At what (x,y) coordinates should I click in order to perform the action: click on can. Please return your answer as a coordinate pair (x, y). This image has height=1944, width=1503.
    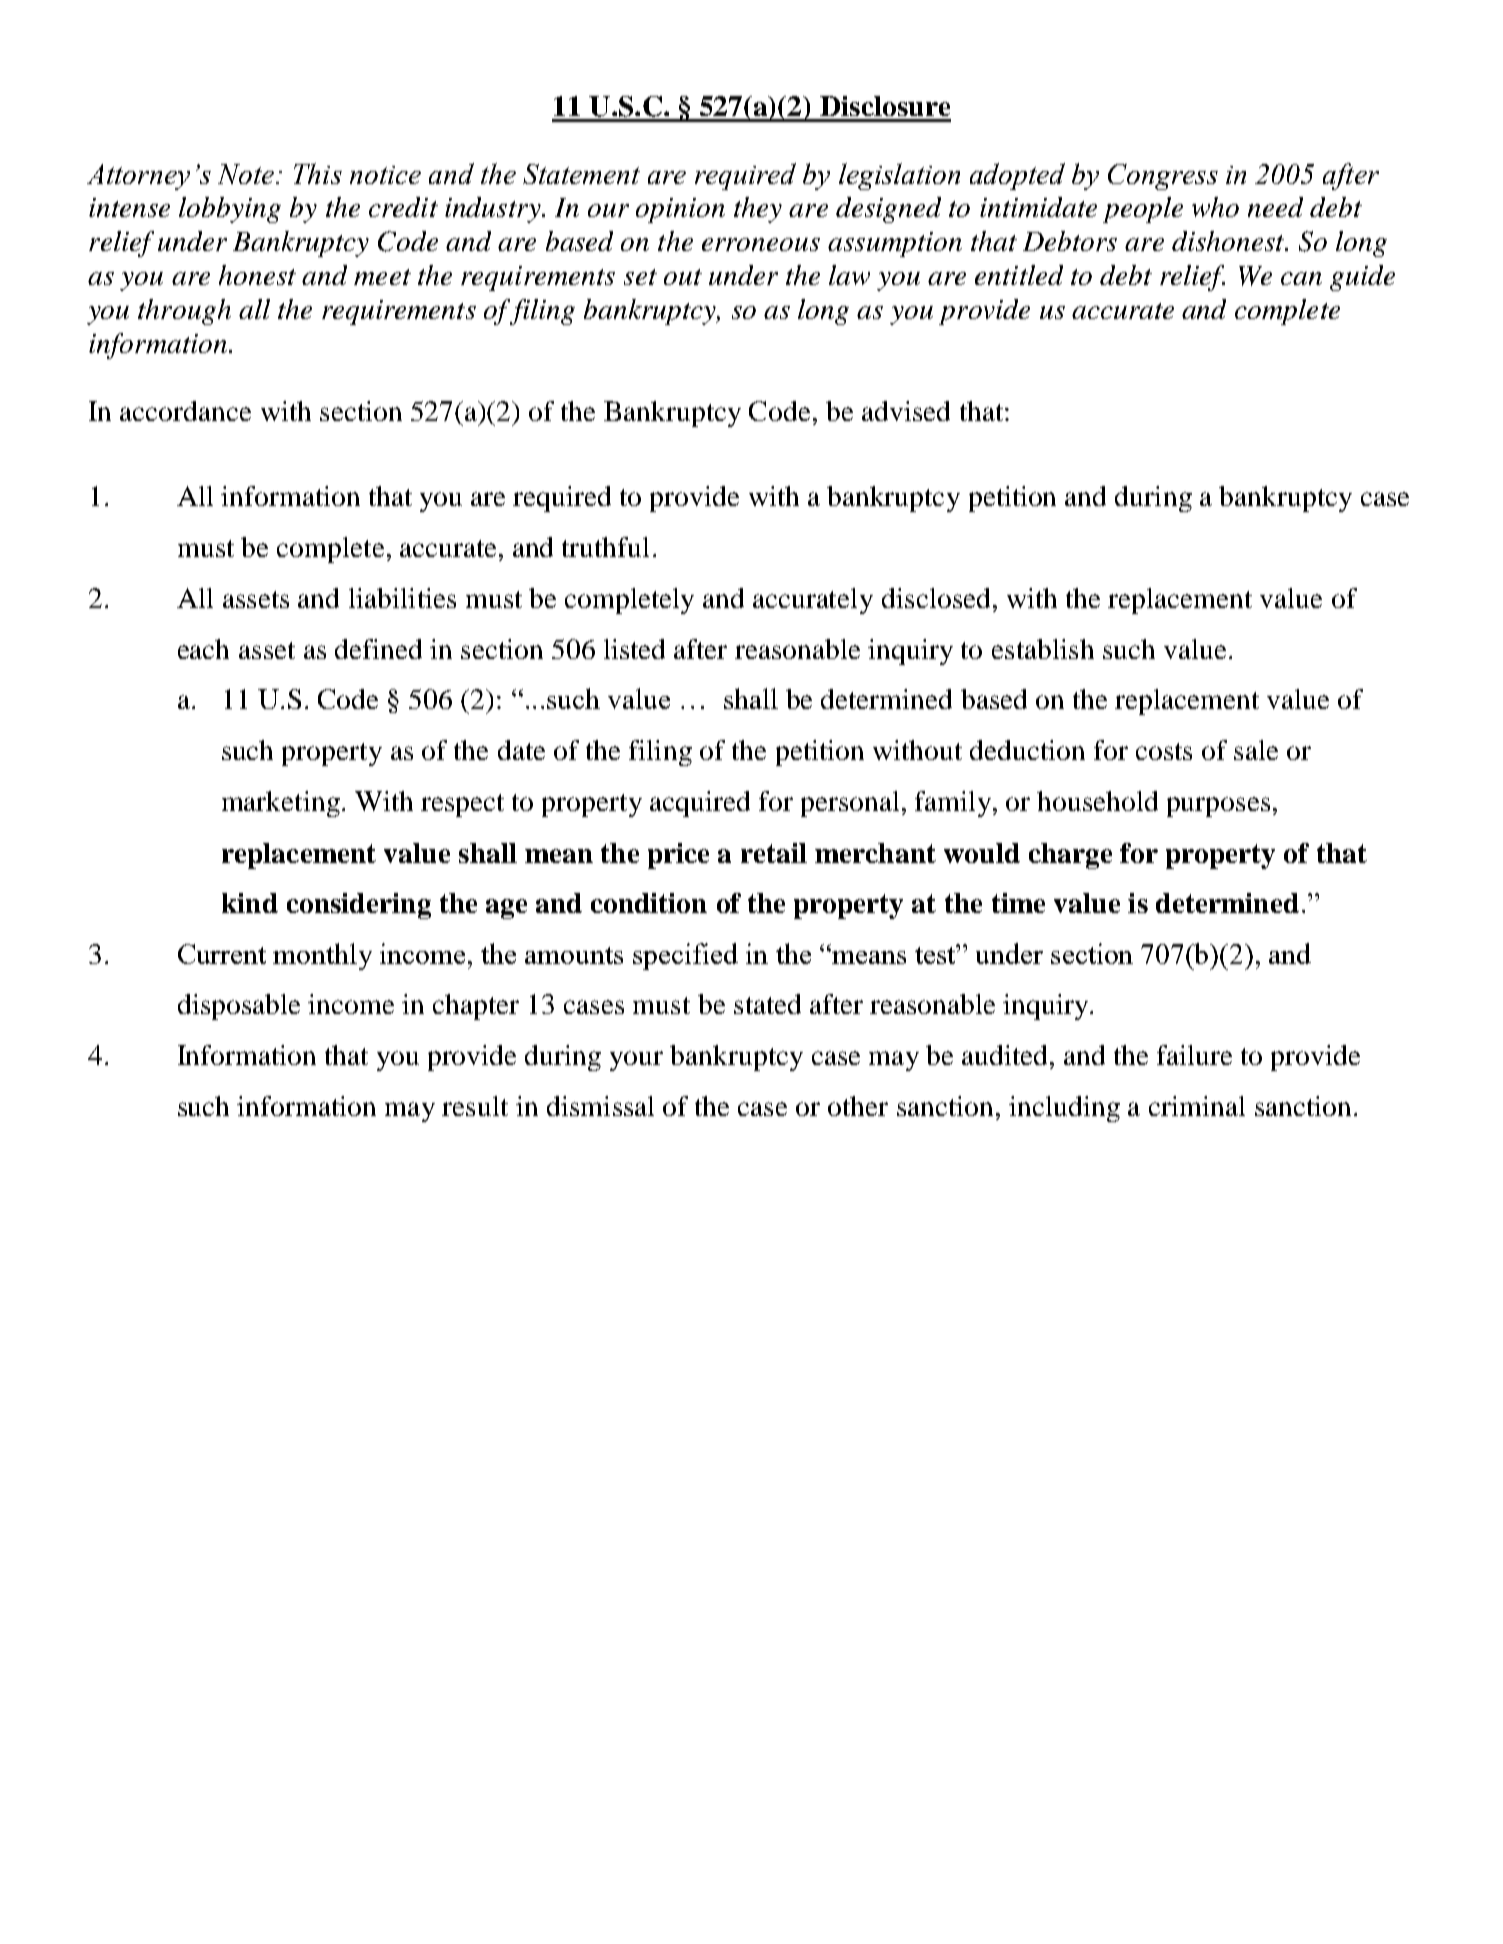
    Looking at the image, I should click on (1301, 278).
